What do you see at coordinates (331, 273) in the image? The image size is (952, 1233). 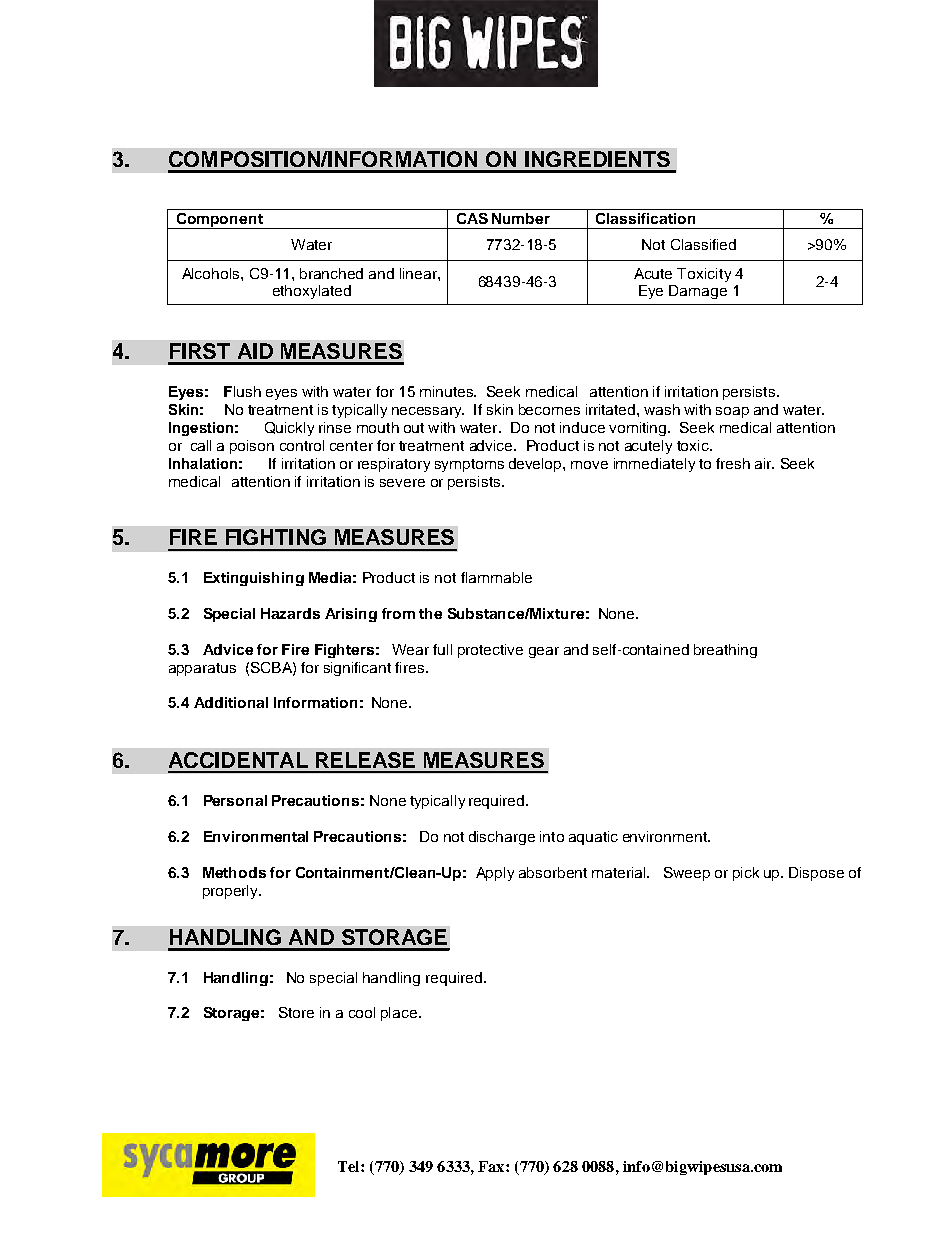 I see `branched` at bounding box center [331, 273].
